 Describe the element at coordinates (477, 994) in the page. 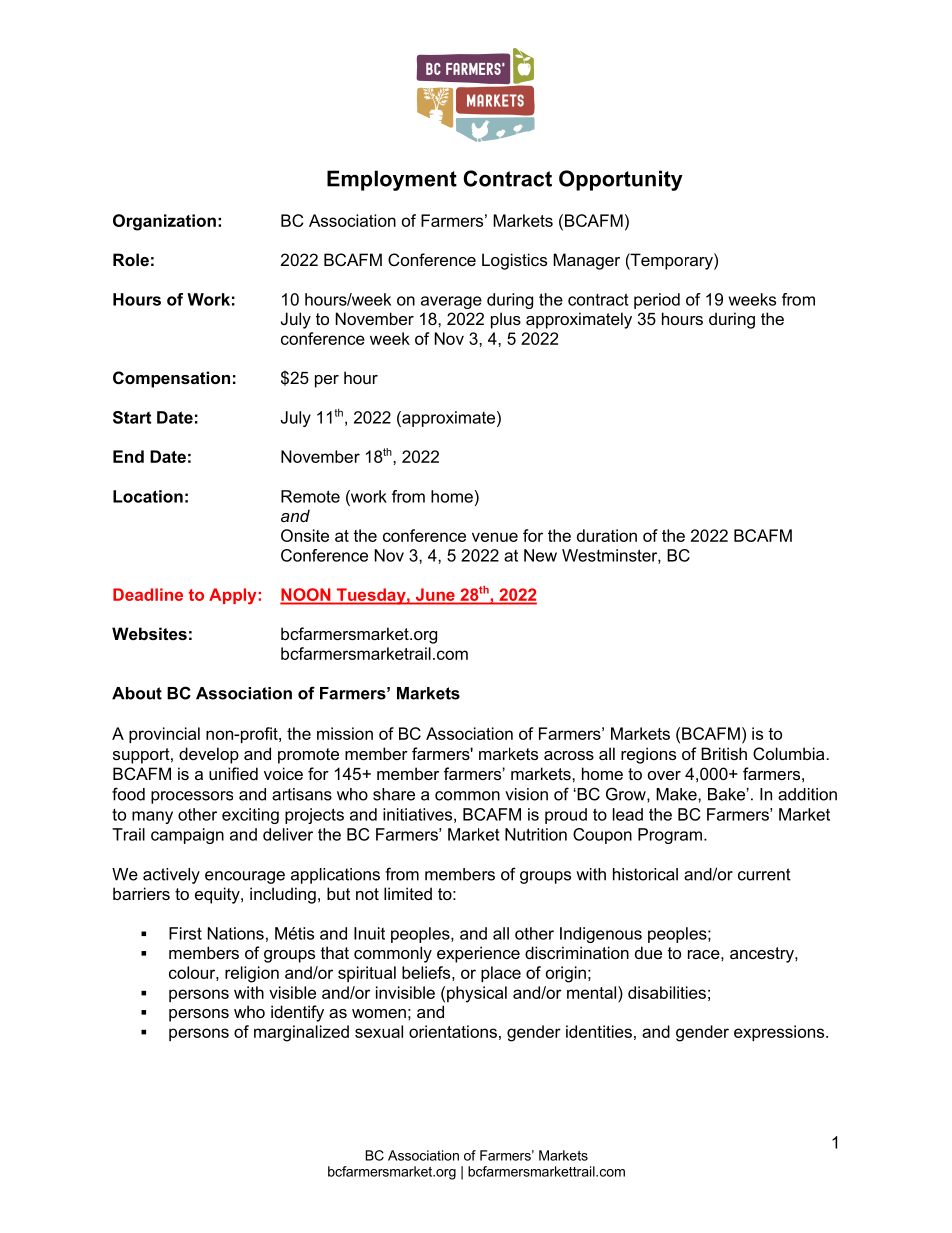

I see `physical` at that location.
